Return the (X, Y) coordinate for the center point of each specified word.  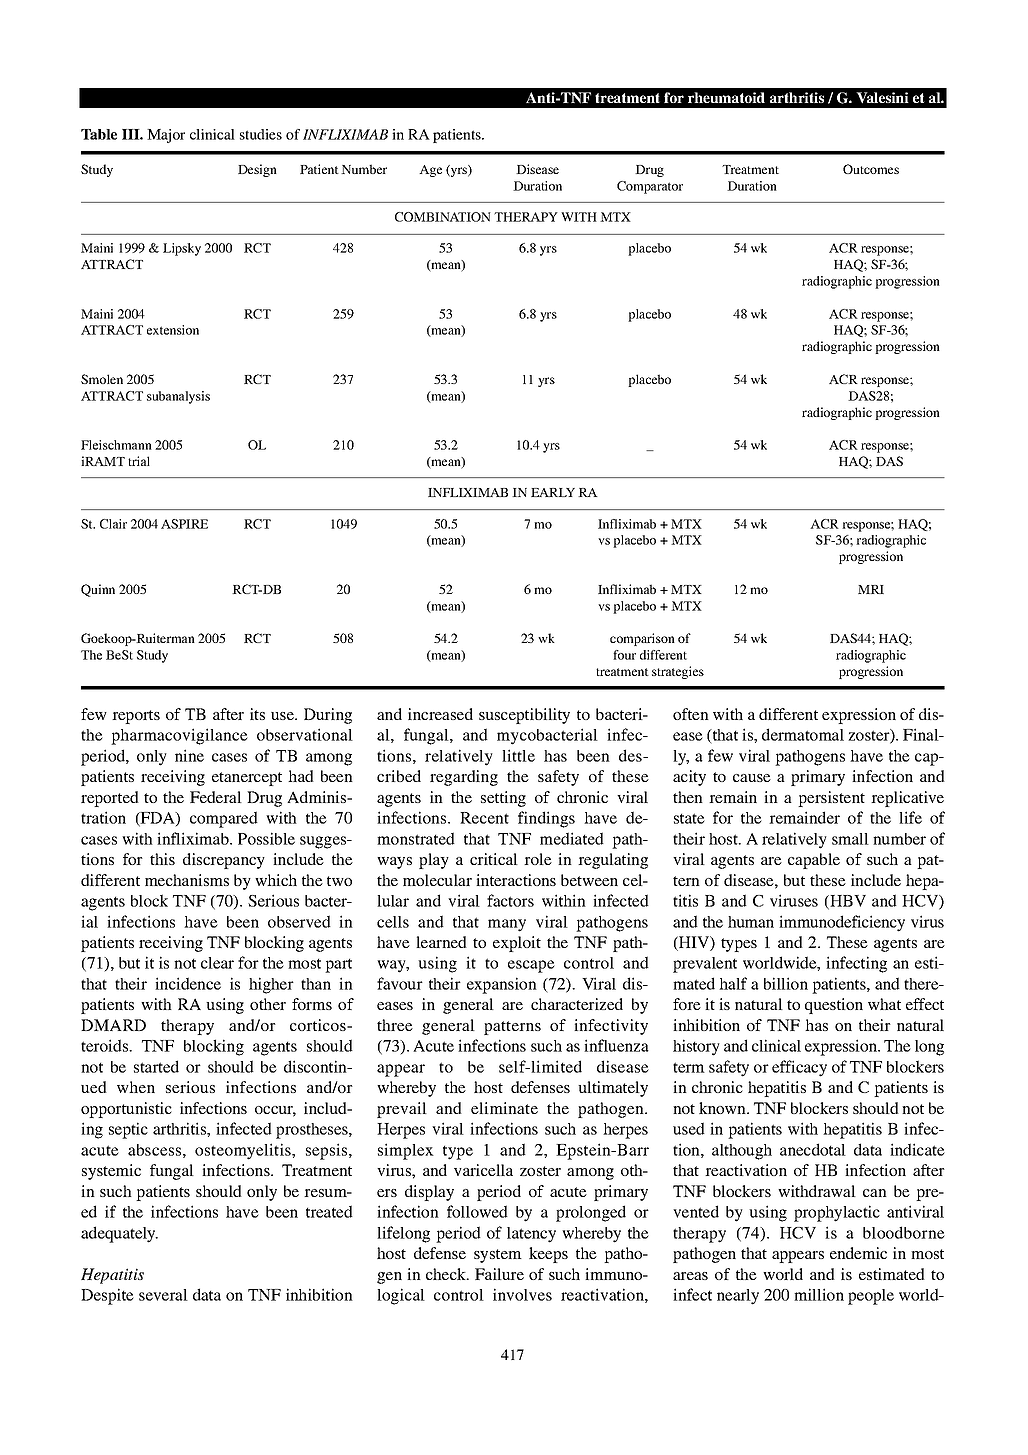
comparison (642, 639)
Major (166, 136)
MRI (871, 589)
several (163, 1295)
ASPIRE (184, 524)
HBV (847, 902)
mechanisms (187, 880)
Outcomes (871, 169)
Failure (499, 1274)
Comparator (650, 187)
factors (510, 900)
